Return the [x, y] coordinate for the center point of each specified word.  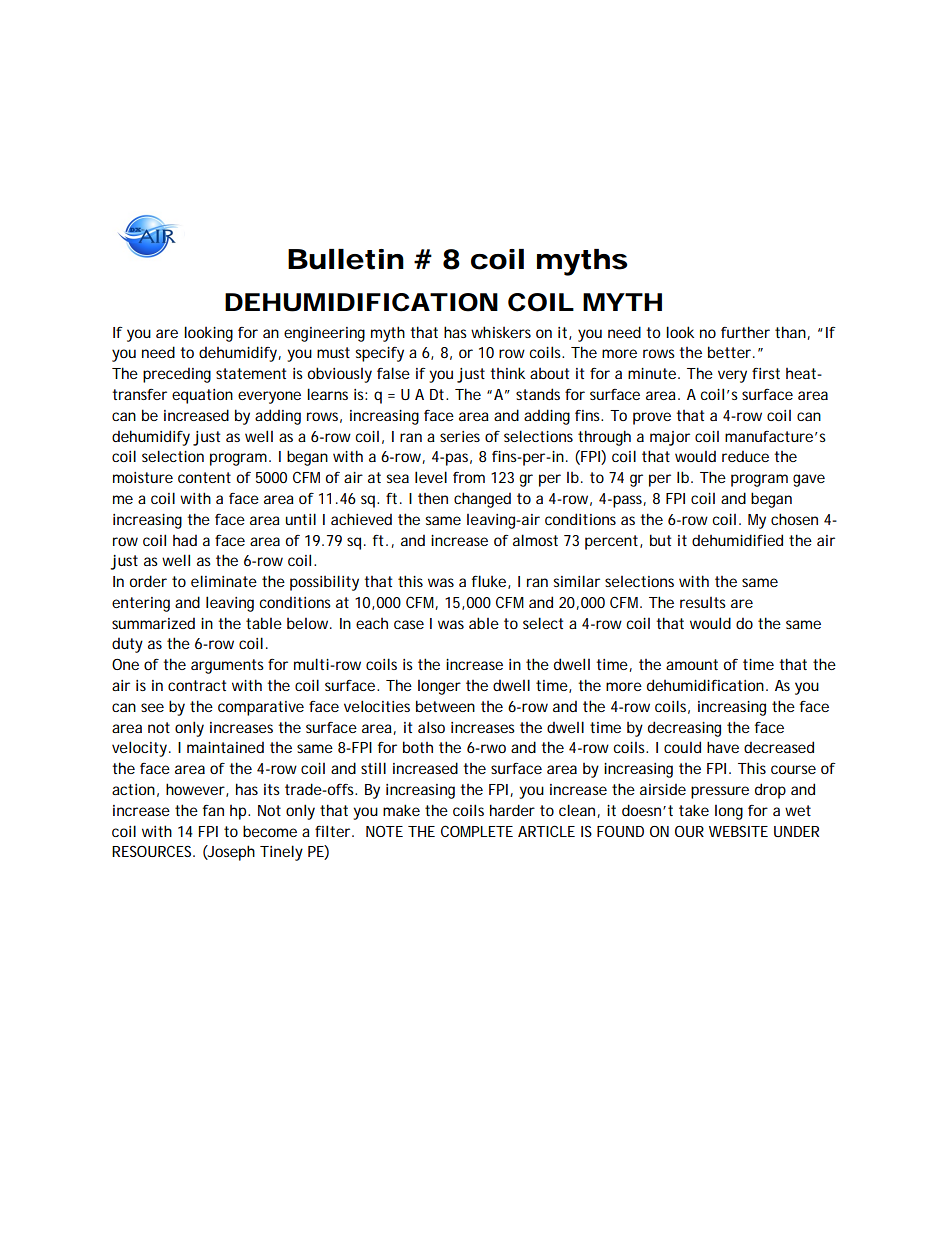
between [445, 706]
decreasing [684, 729]
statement [251, 373]
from [469, 477]
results [703, 602]
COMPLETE [477, 831]
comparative [261, 708]
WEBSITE [738, 831]
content [204, 477]
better [731, 352]
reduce [745, 456]
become [270, 831]
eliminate [224, 581]
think [507, 373]
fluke [490, 582]
